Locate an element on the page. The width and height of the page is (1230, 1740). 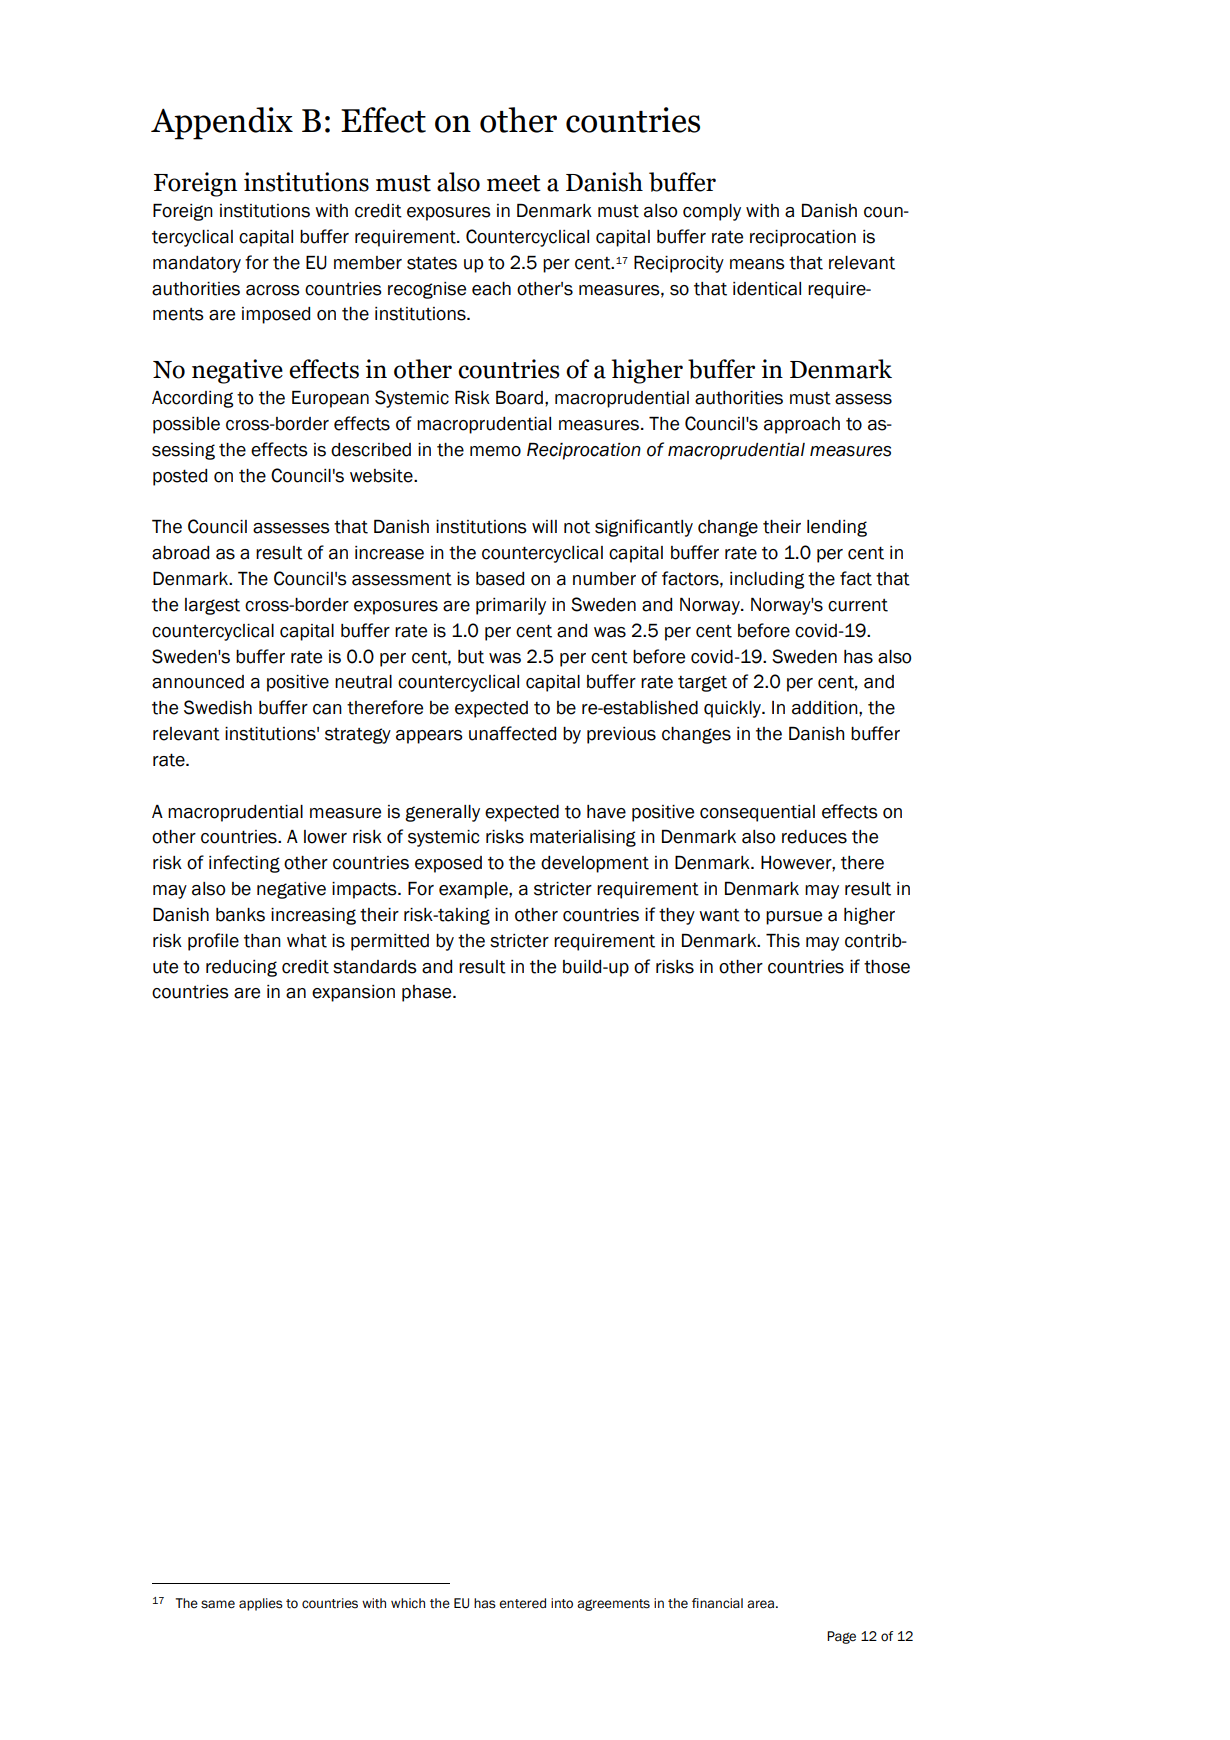
pursue is located at coordinates (794, 918).
